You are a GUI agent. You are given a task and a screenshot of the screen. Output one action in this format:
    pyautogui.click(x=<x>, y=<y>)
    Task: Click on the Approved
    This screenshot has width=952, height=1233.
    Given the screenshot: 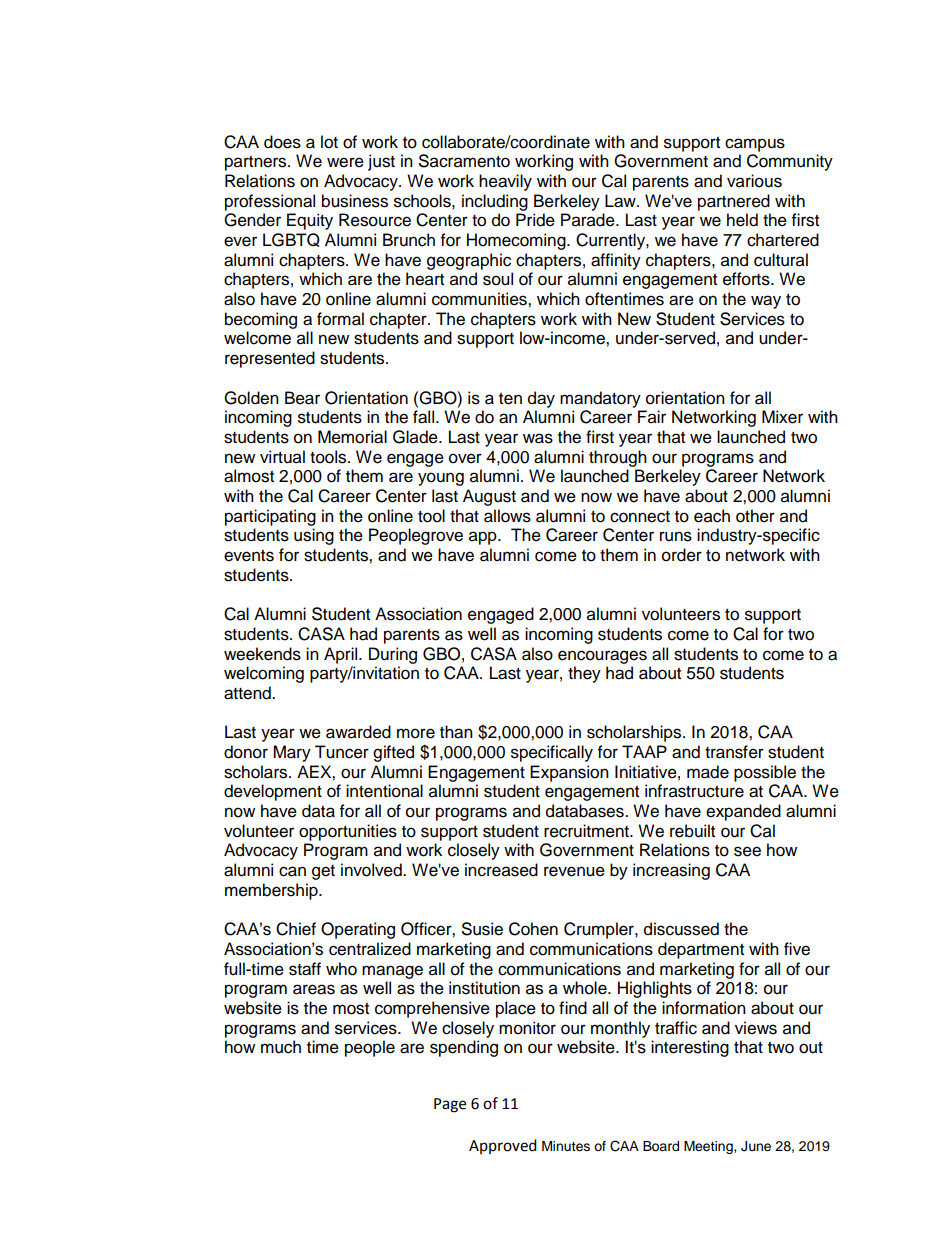 What is the action you would take?
    pyautogui.click(x=503, y=1146)
